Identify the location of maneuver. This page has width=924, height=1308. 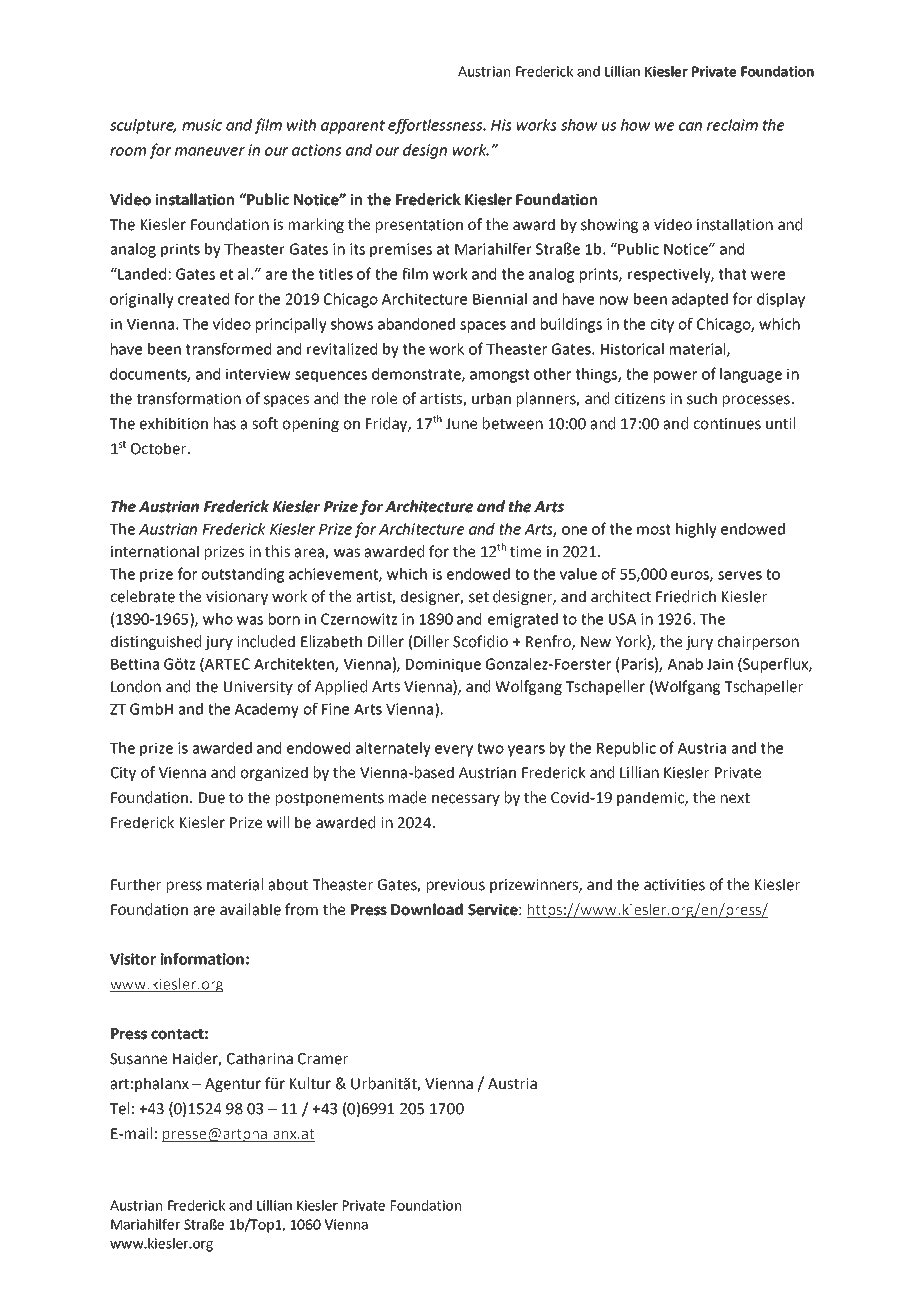
(210, 151).
